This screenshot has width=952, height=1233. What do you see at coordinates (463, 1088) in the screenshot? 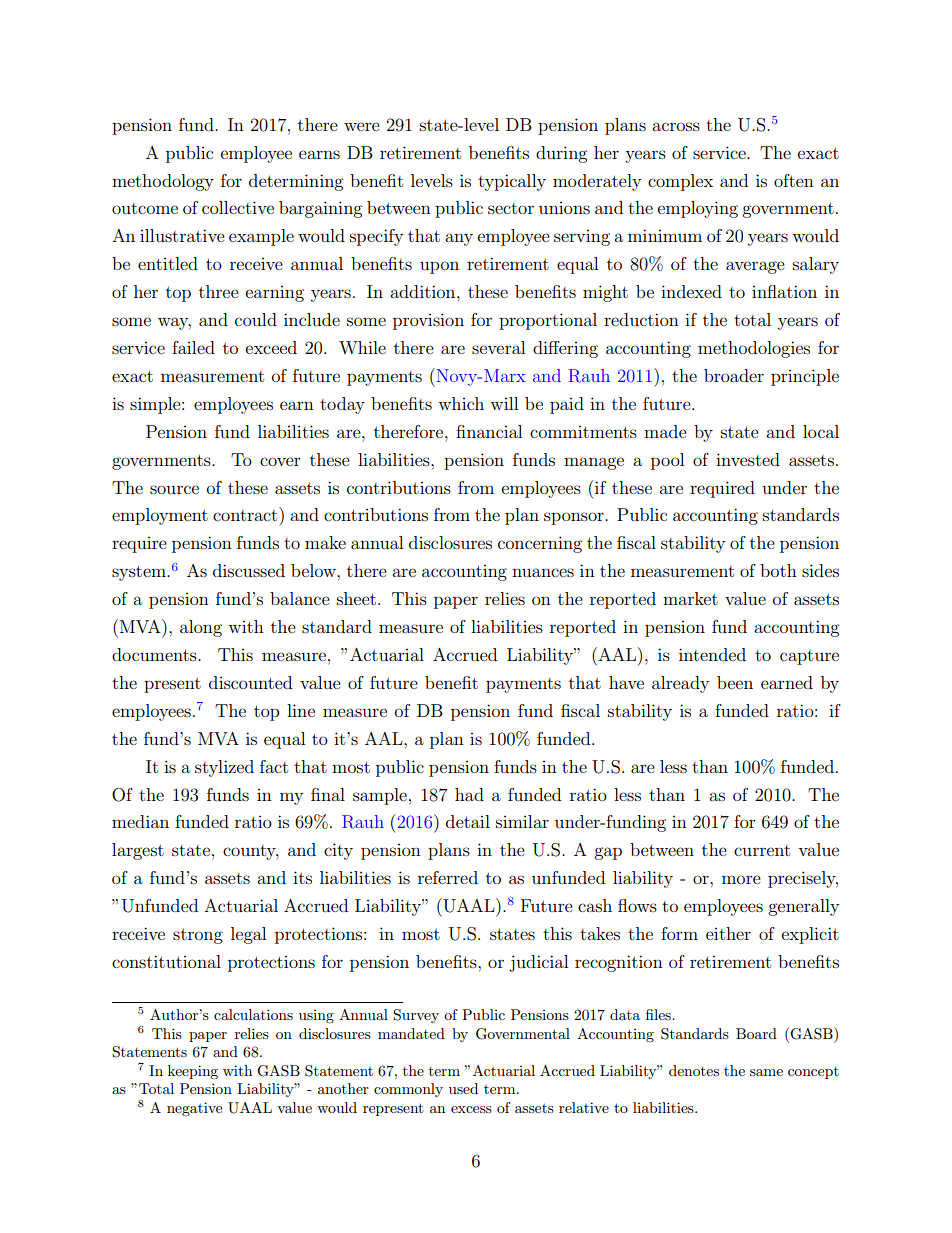
I see `used` at bounding box center [463, 1088].
